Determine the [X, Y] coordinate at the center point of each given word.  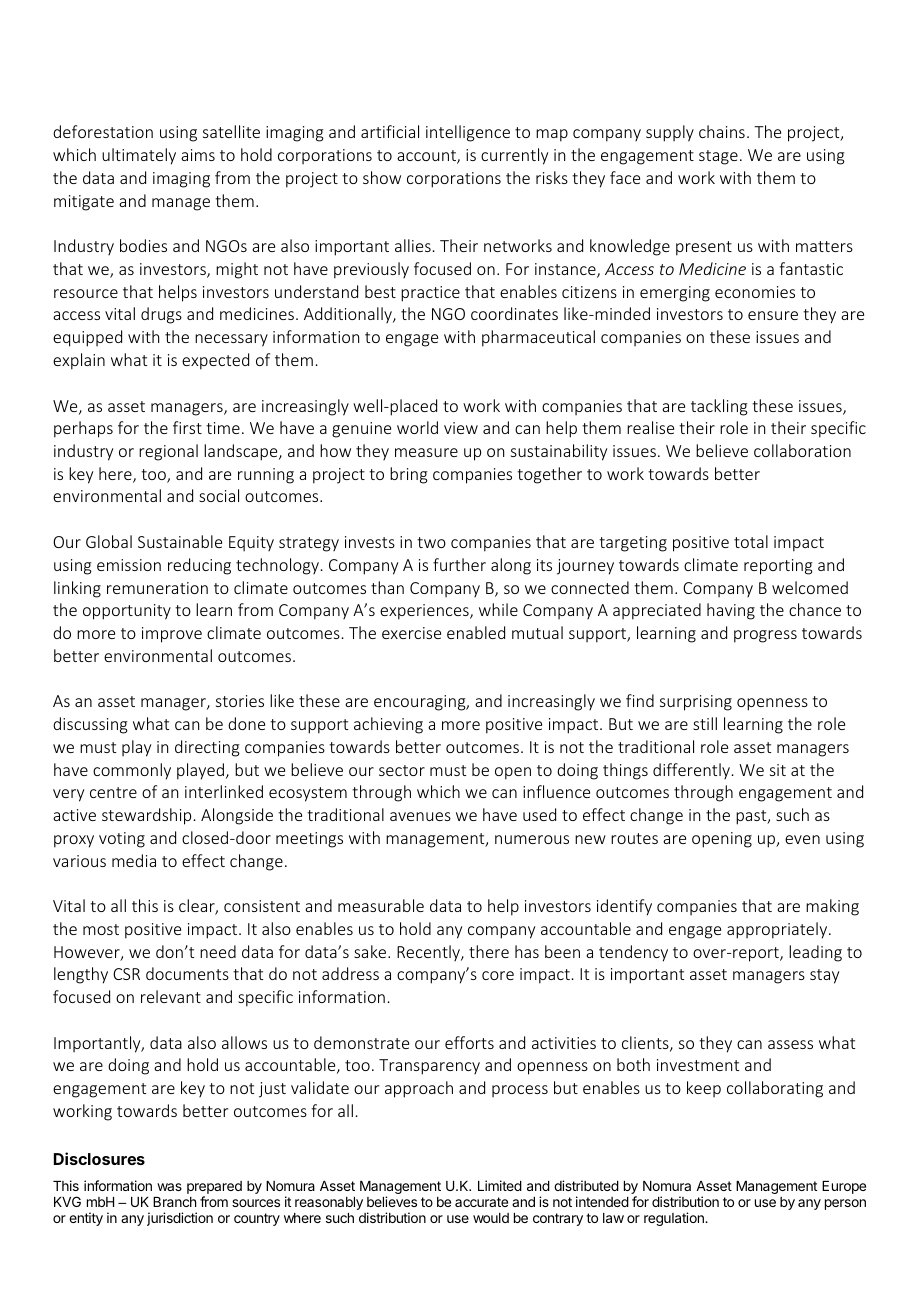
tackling [719, 407]
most [101, 929]
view [461, 428]
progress [765, 636]
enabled [476, 632]
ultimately [139, 156]
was [169, 1187]
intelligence [468, 133]
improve [172, 635]
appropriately [778, 930]
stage [718, 157]
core [498, 975]
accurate [481, 1202]
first [187, 427]
